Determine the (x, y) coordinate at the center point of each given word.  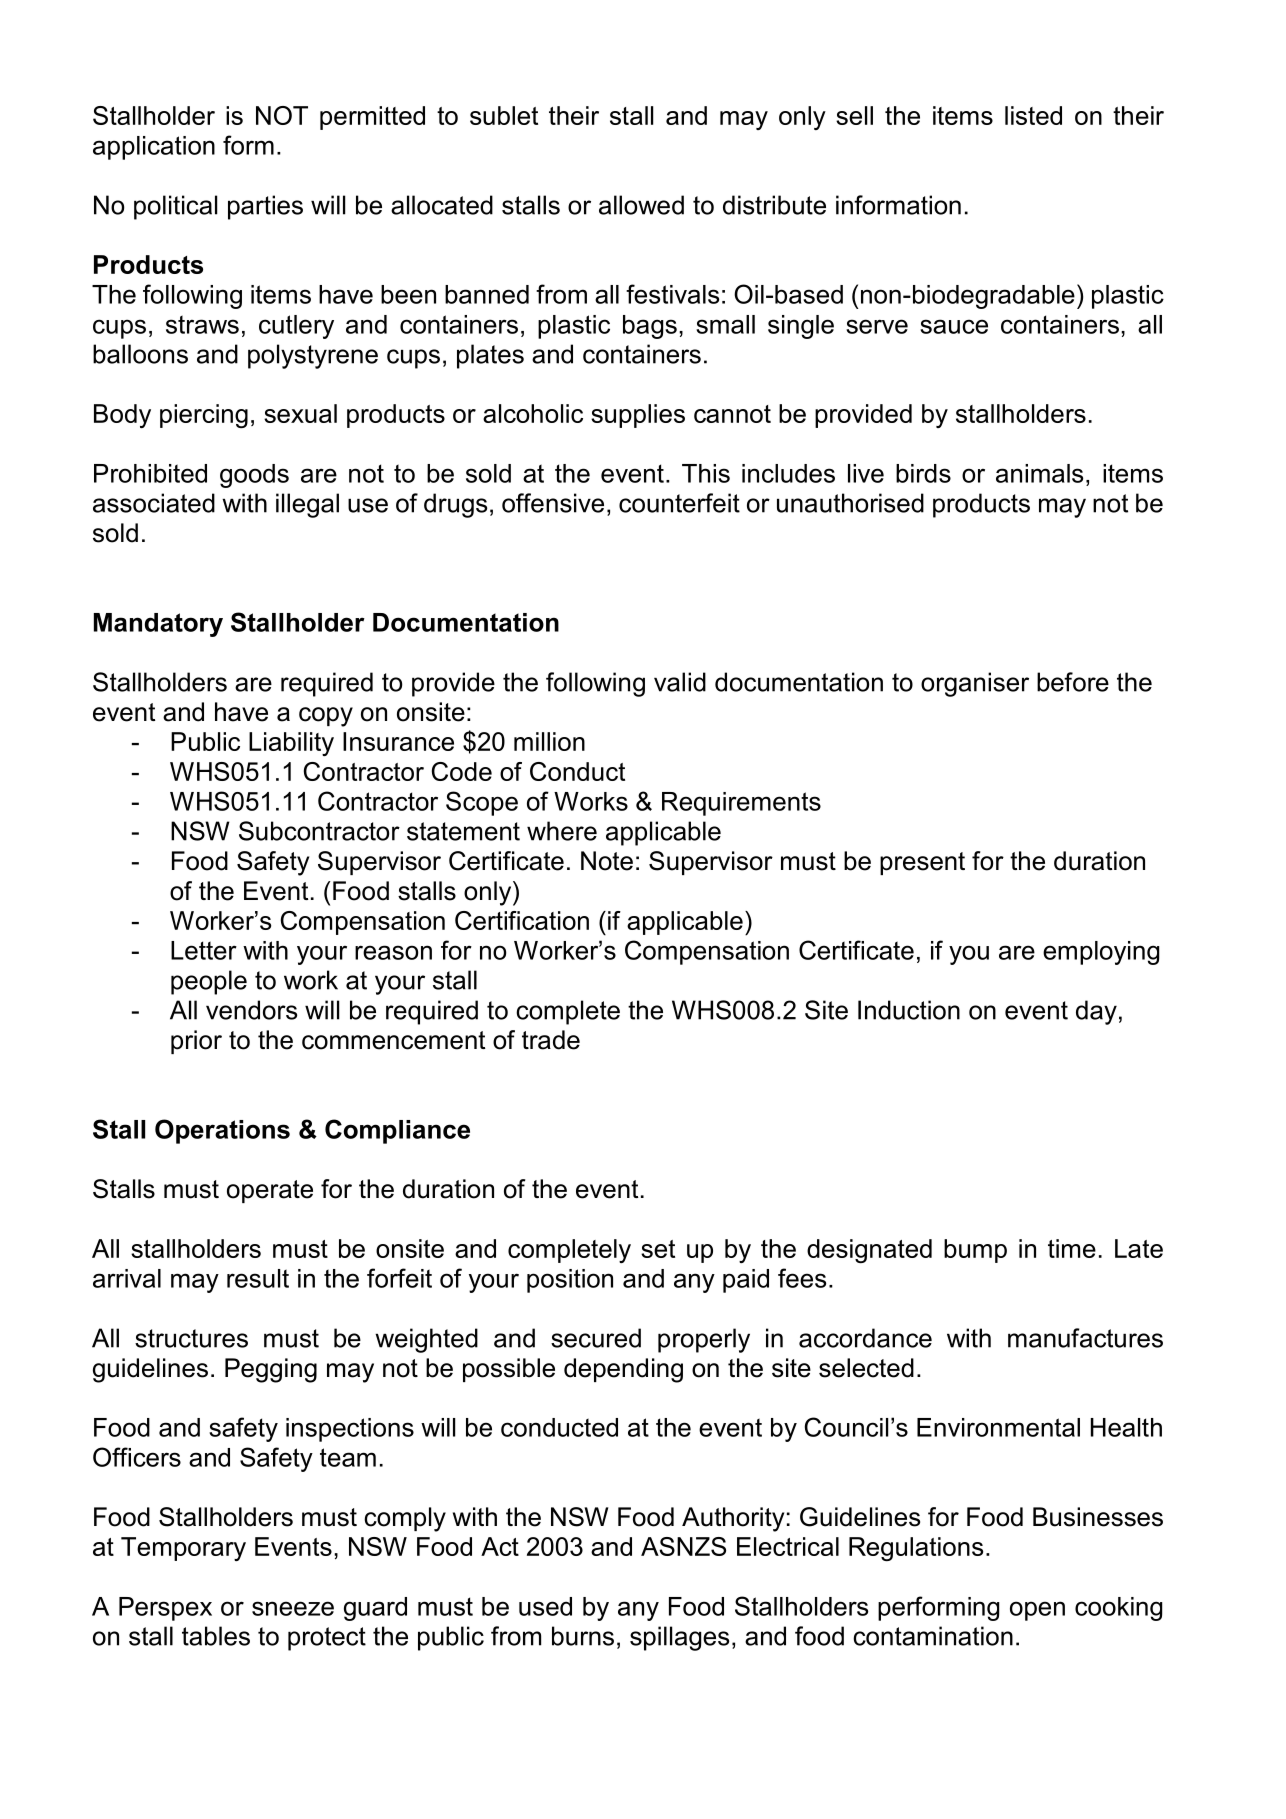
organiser (975, 684)
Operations (222, 1131)
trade (551, 1040)
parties (265, 207)
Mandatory (158, 625)
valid (680, 682)
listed (1033, 115)
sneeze (293, 1608)
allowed (641, 205)
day (1096, 1012)
